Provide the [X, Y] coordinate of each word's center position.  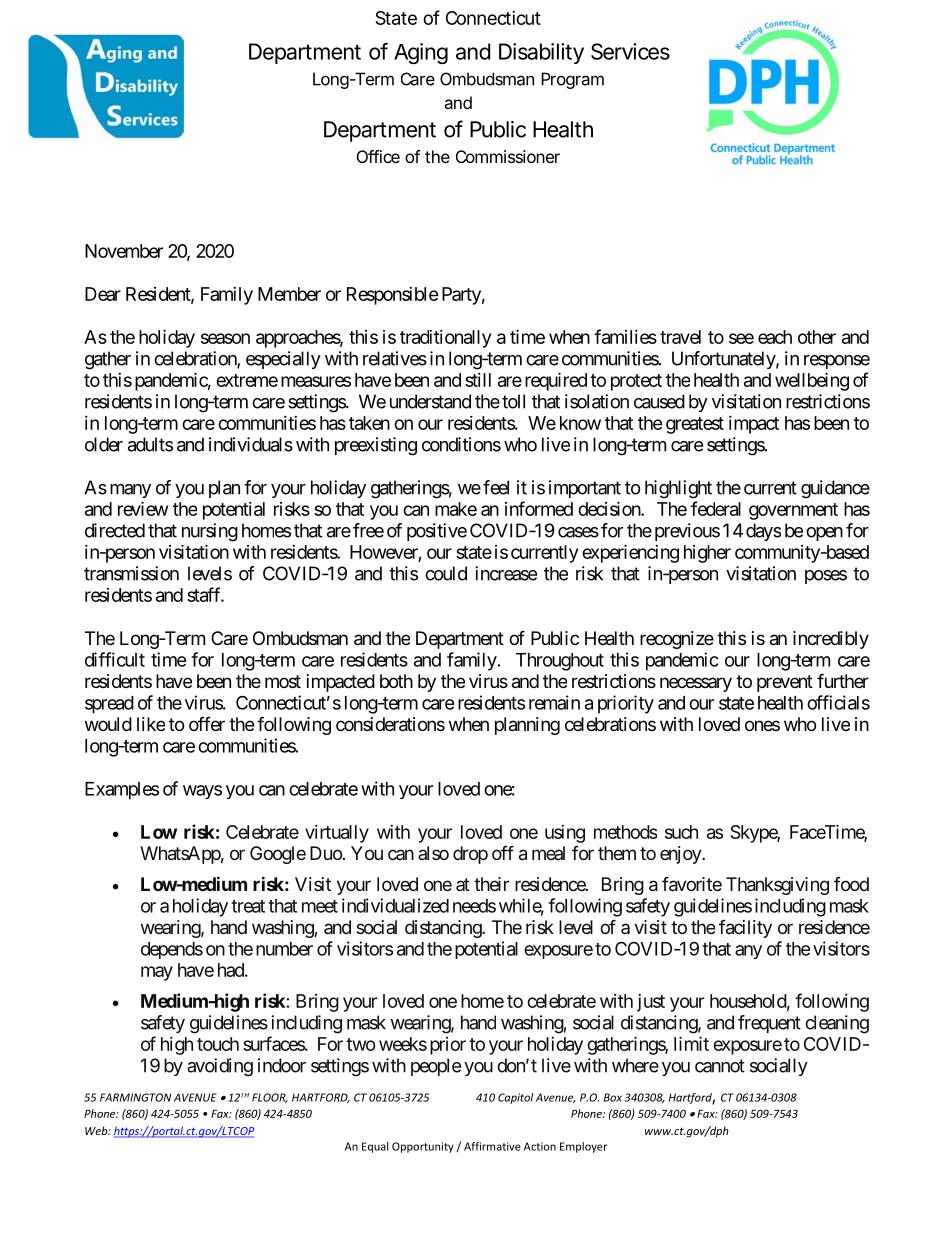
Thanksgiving [777, 886]
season [225, 338]
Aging [421, 53]
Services [630, 51]
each [775, 337]
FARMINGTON [135, 1097]
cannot [720, 1066]
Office [378, 156]
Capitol [516, 1098]
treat [248, 906]
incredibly [831, 640]
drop [470, 855]
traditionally [445, 339]
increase [506, 573]
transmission [131, 573]
